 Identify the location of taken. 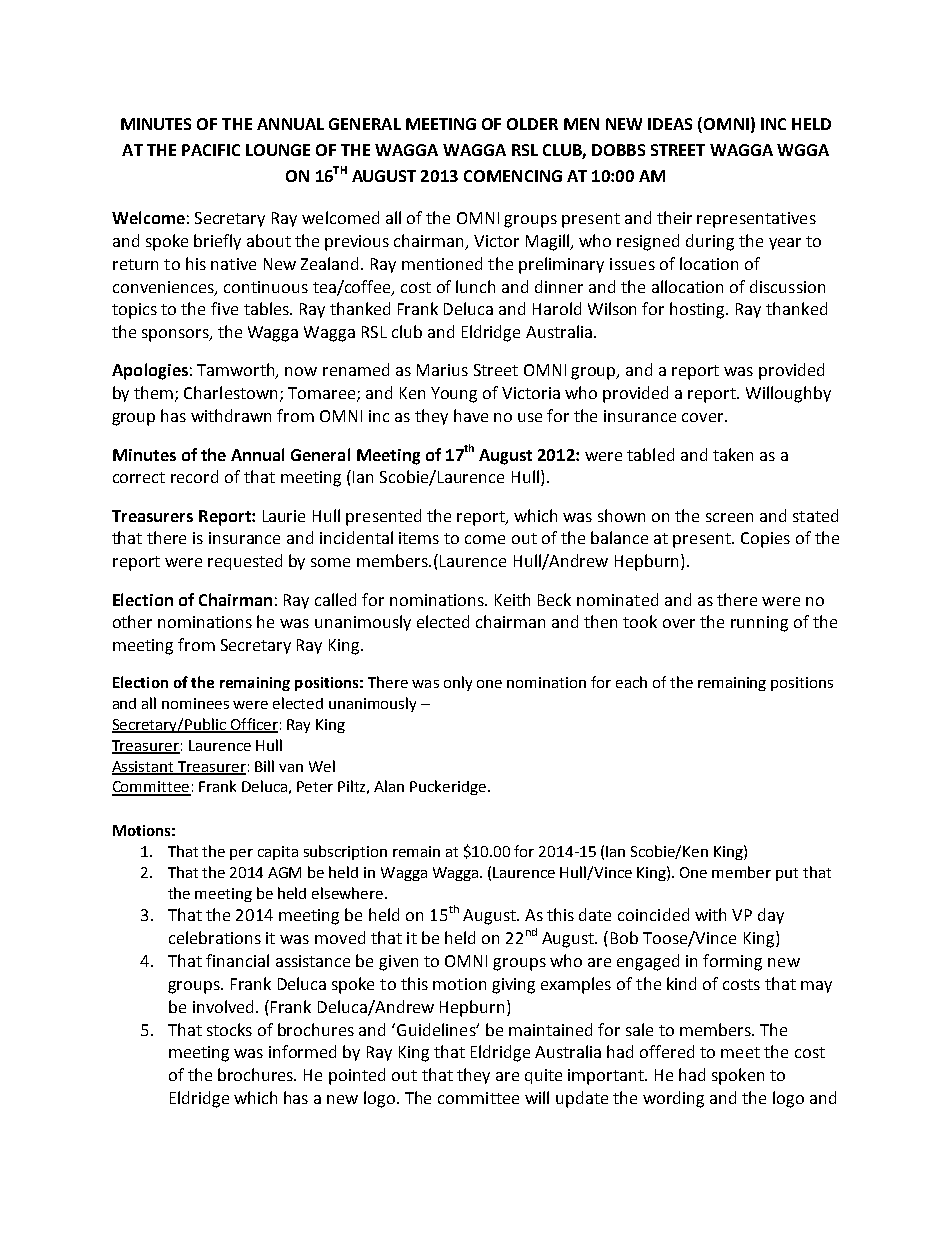
(733, 454).
